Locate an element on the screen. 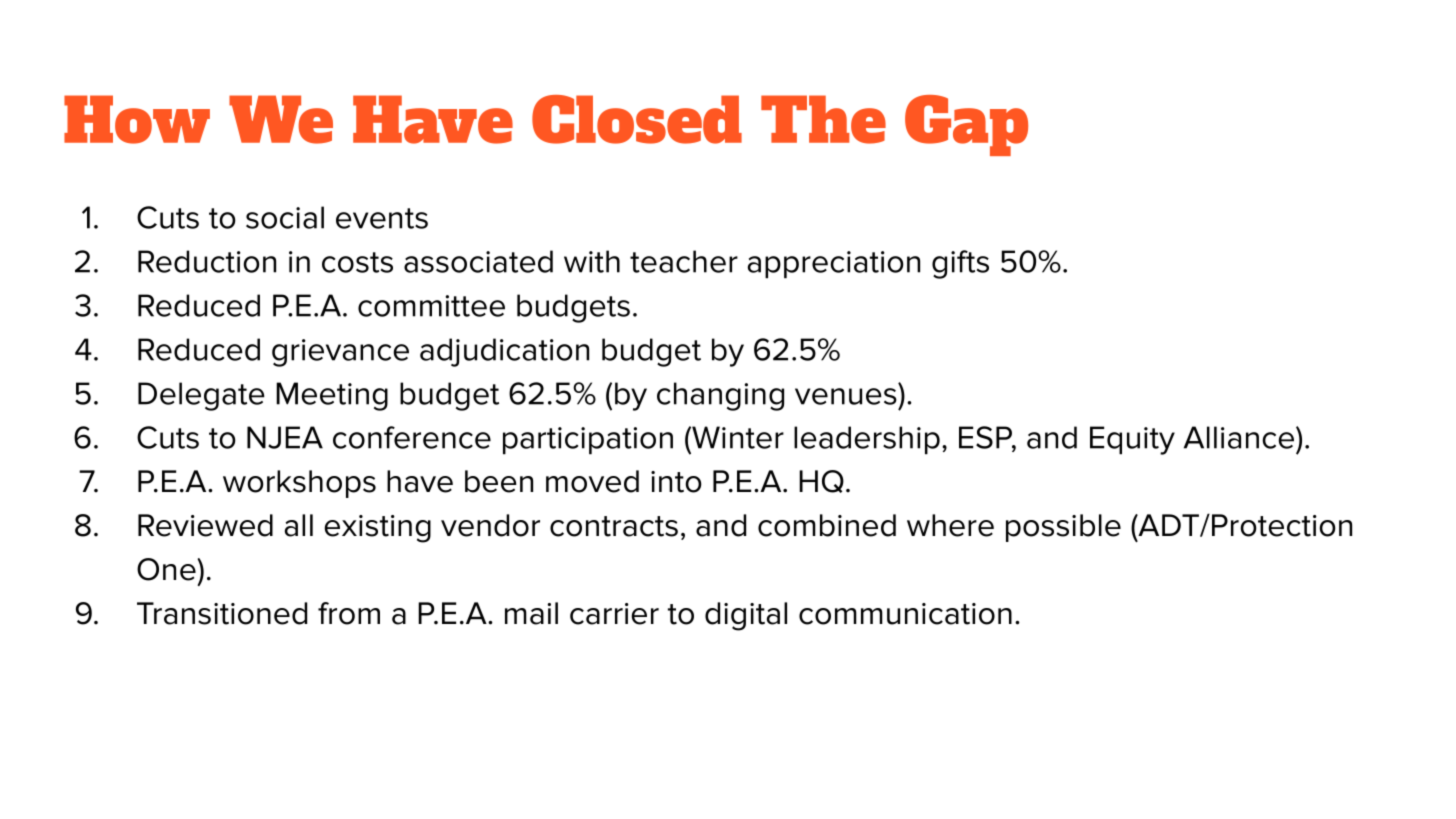 This screenshot has height=819, width=1456. grievance is located at coordinates (340, 353).
